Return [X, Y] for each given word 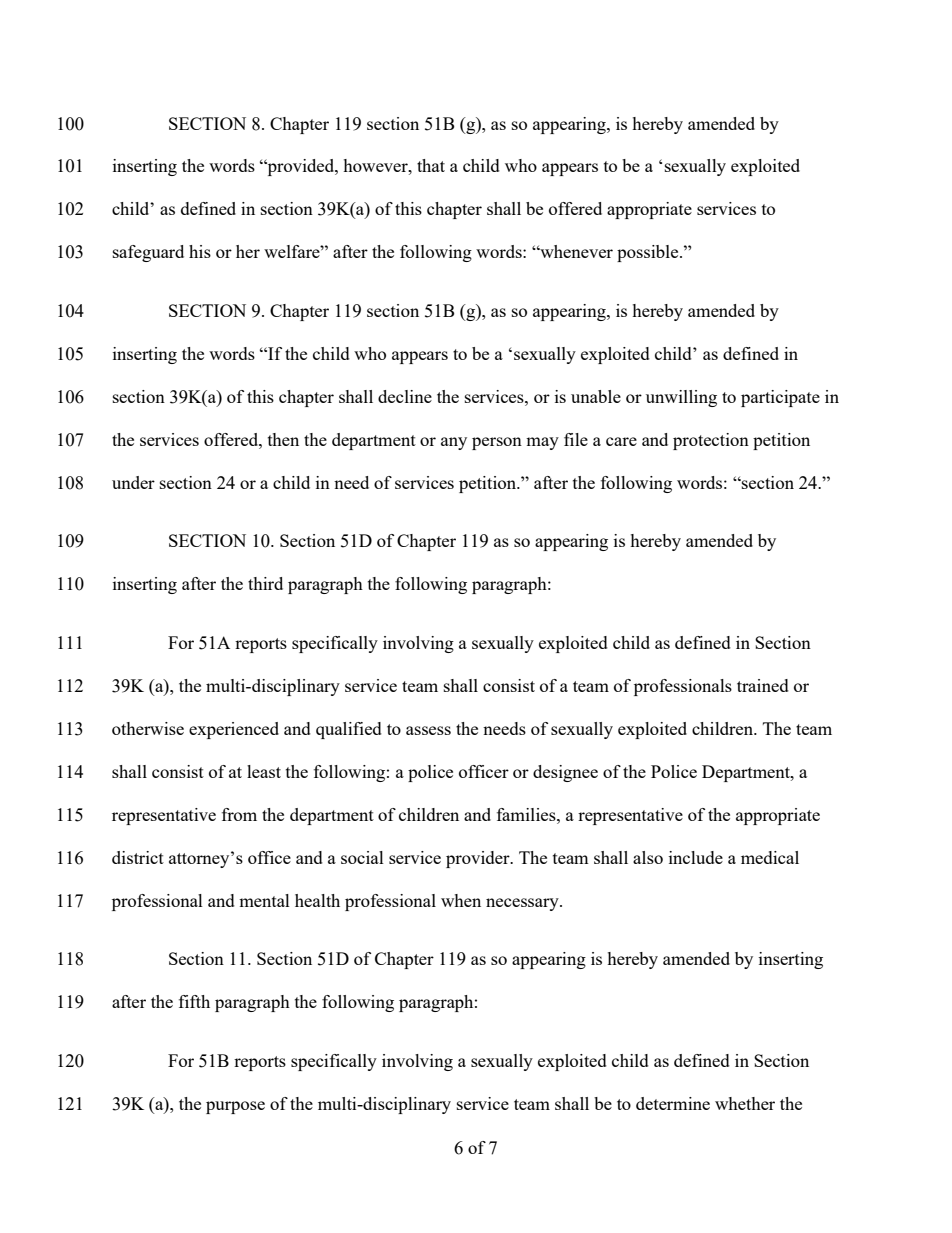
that [431, 165]
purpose [235, 1107]
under [133, 482]
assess [428, 730]
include [696, 857]
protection [711, 441]
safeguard [148, 253]
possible [649, 253]
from [239, 814]
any [454, 443]
